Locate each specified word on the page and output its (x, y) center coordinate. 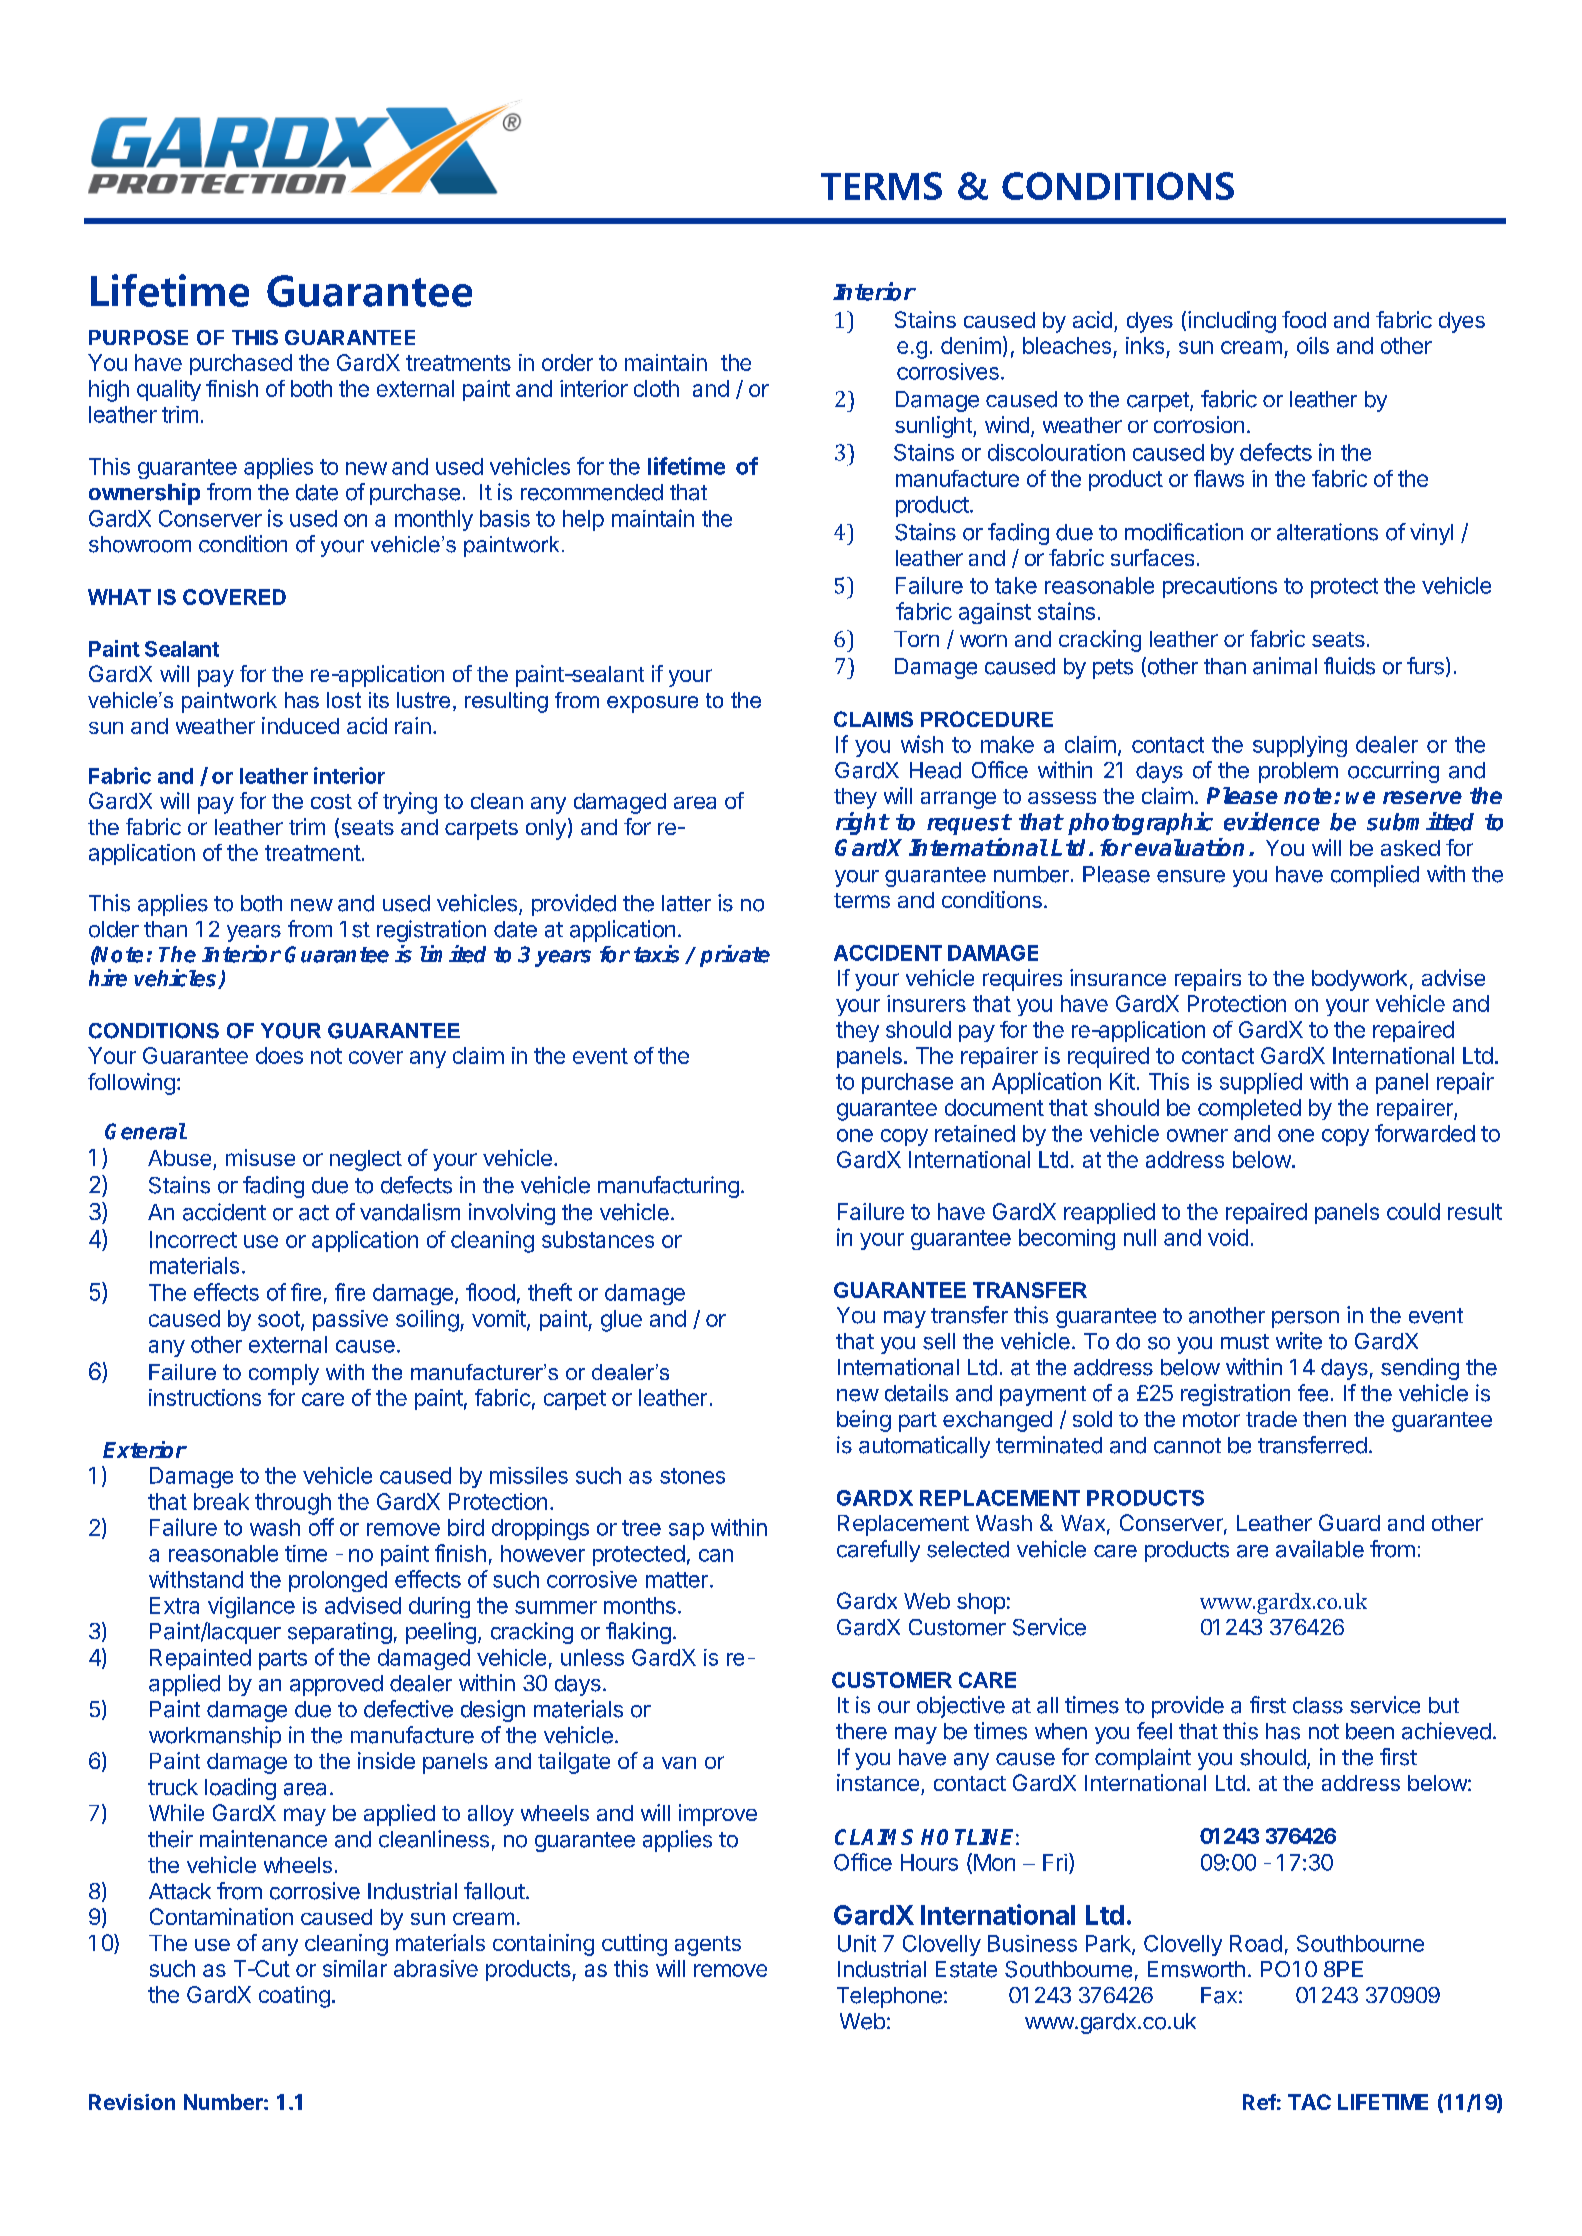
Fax (1219, 1995)
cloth (656, 388)
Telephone (889, 1997)
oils (1313, 345)
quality (169, 390)
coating (294, 1997)
